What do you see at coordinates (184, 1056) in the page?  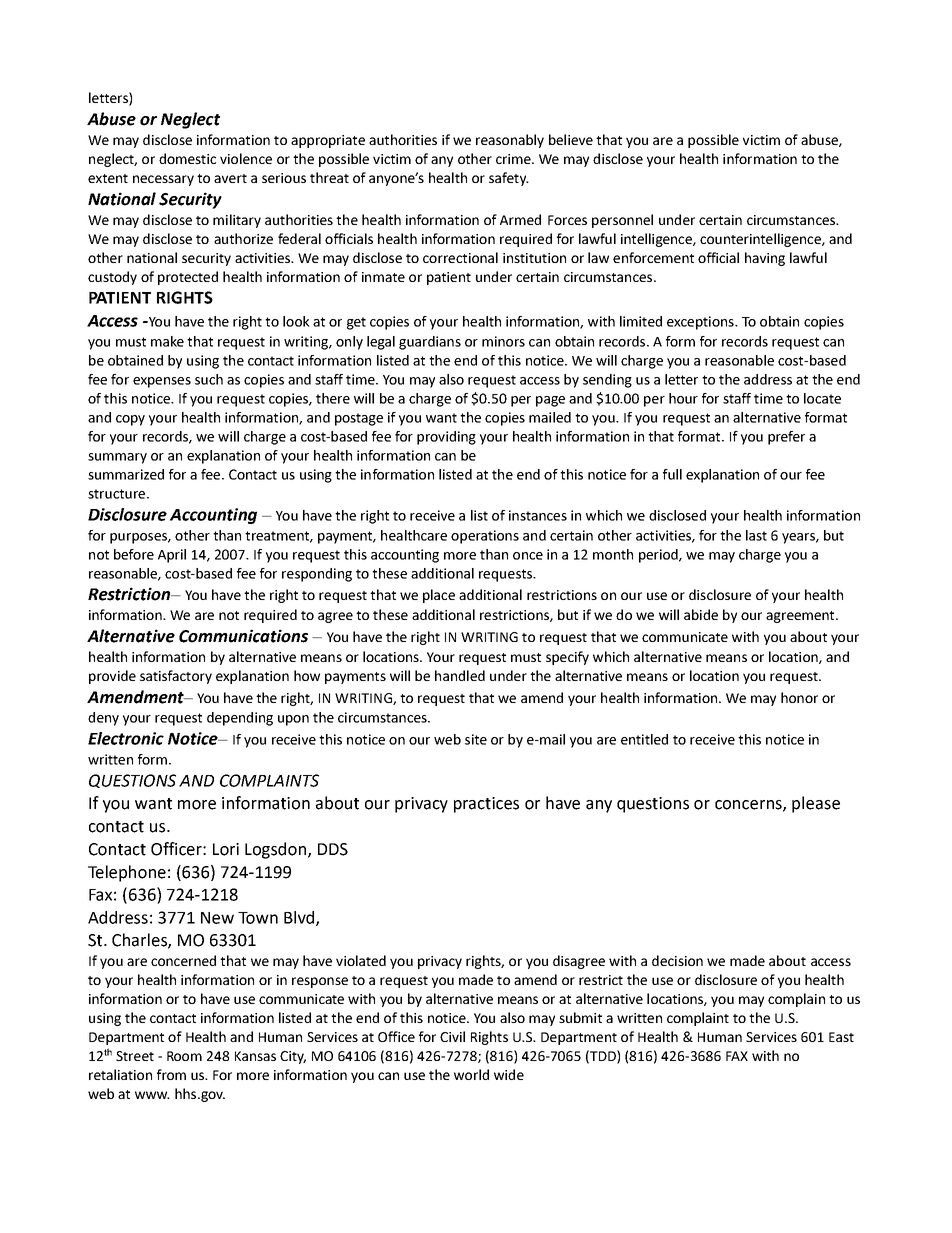 I see `Room` at bounding box center [184, 1056].
